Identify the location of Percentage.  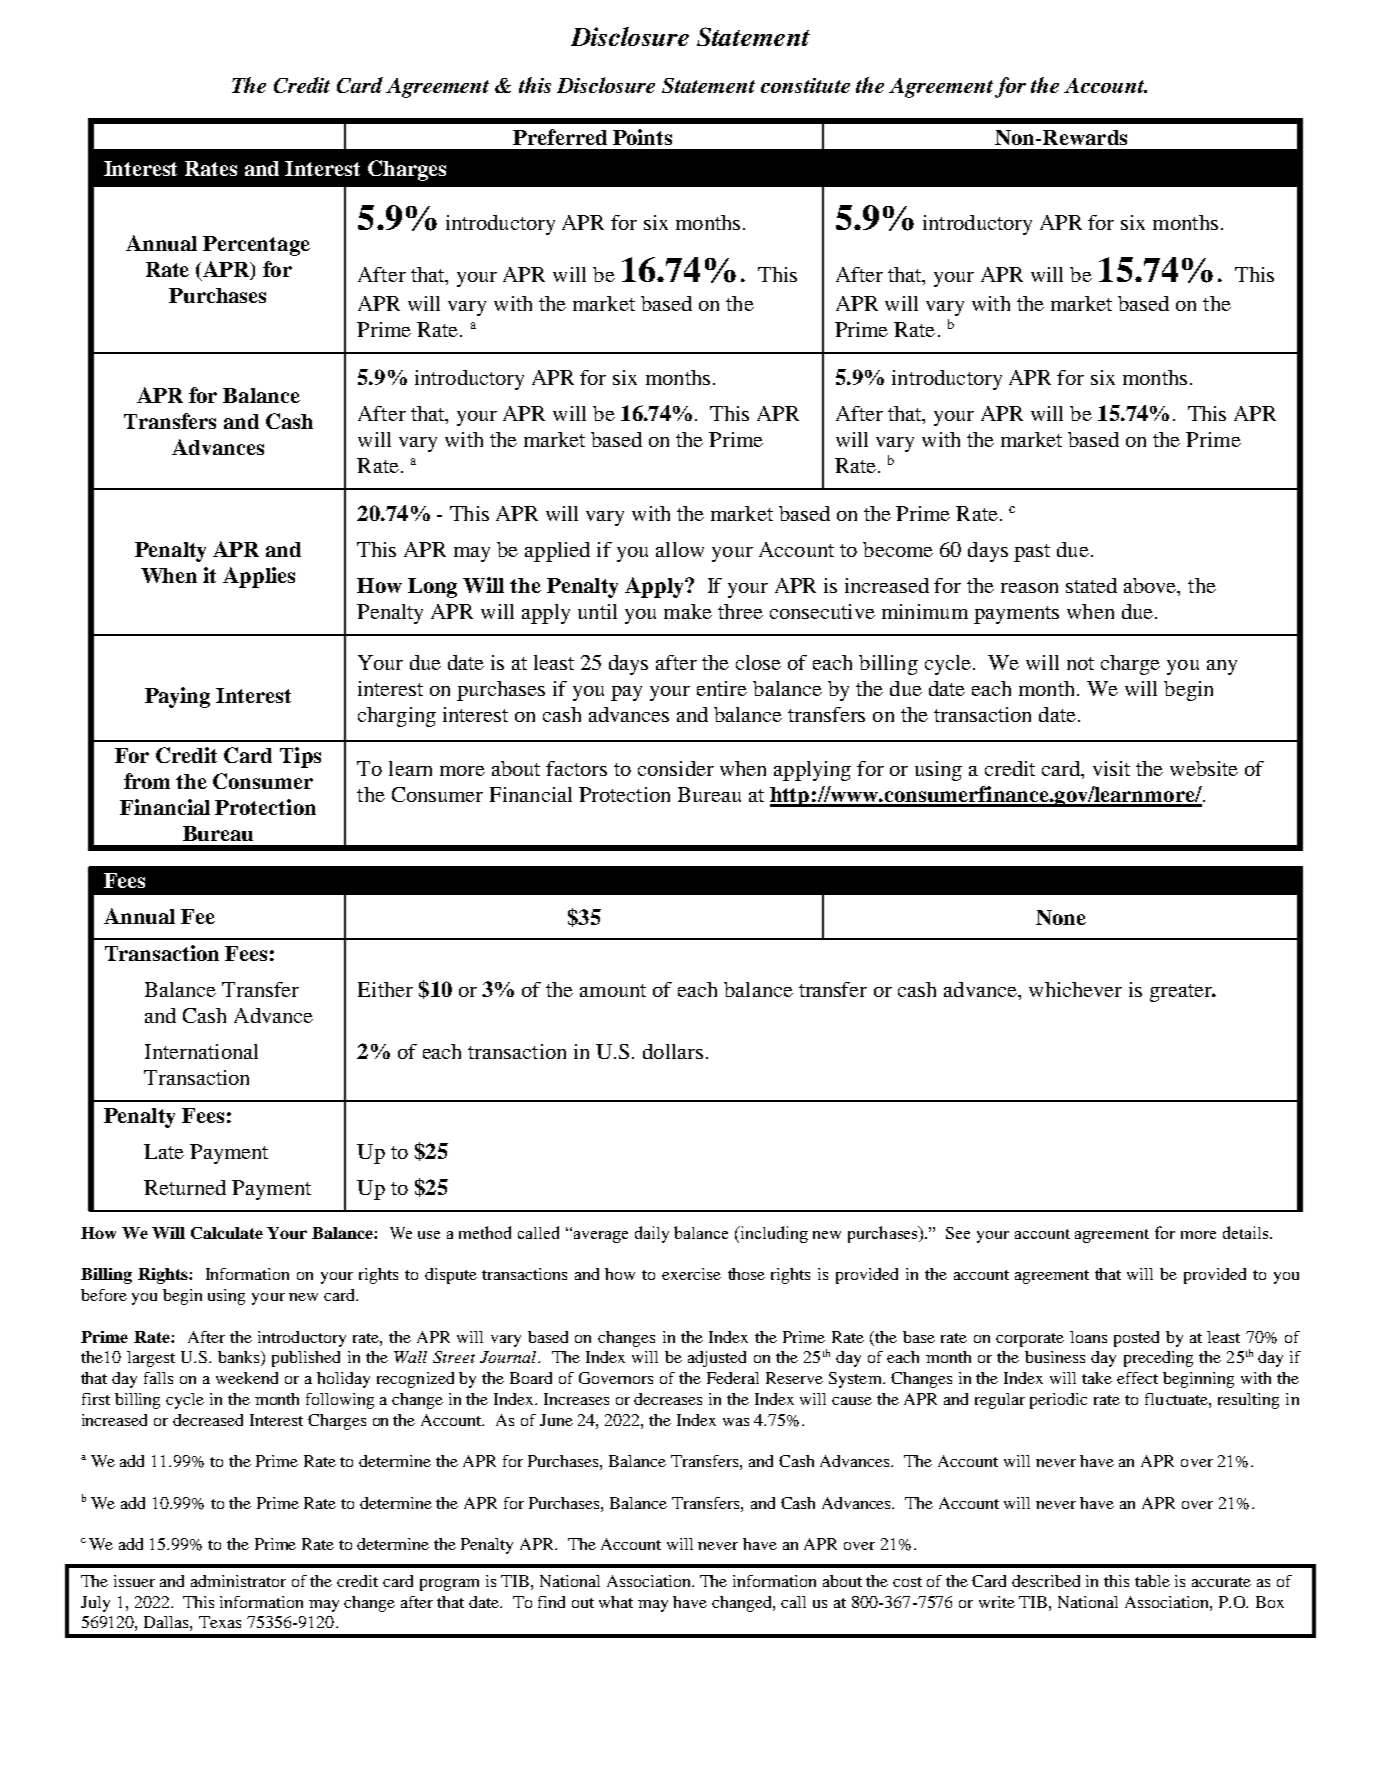
(256, 246).
